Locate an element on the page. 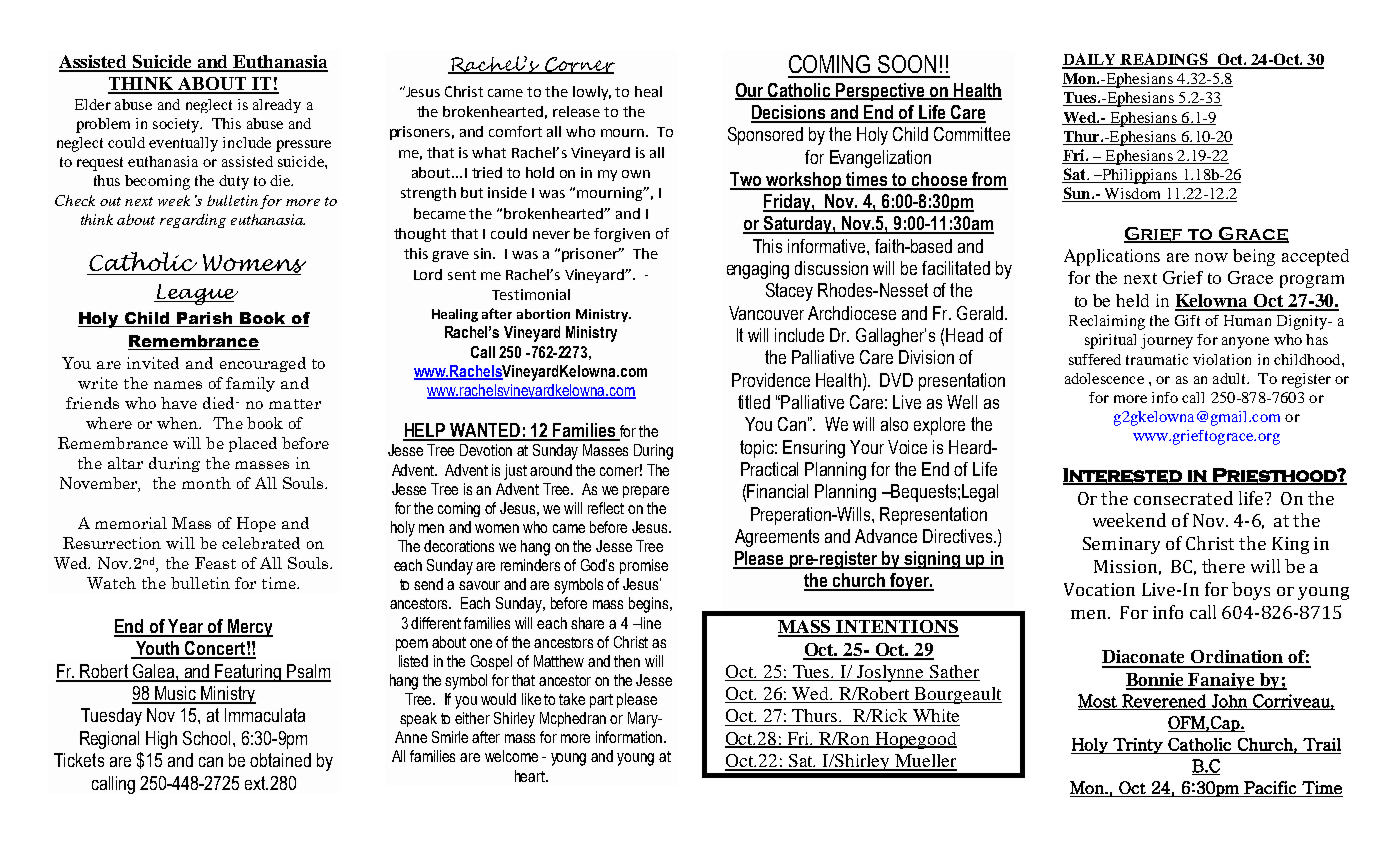 This image has width=1400, height=850. obtained is located at coordinates (280, 760).
